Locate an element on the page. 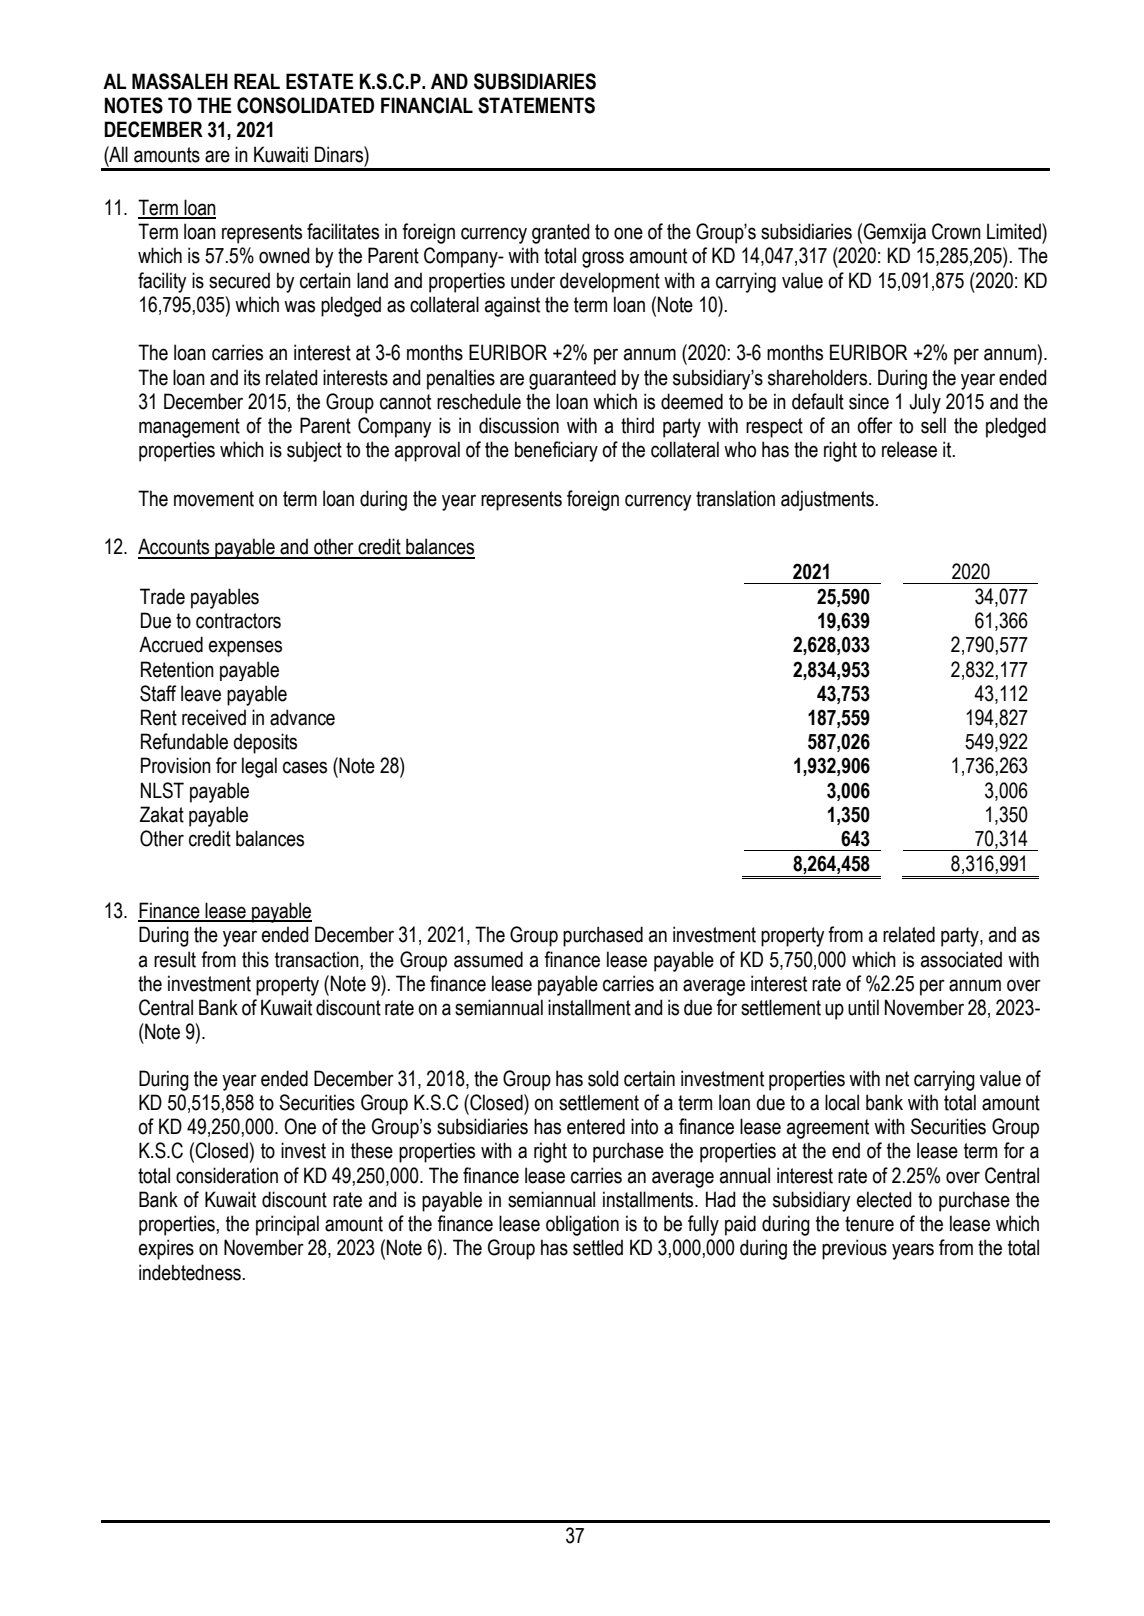 This document has width=1144, height=1616. adjustments is located at coordinates (827, 500).
